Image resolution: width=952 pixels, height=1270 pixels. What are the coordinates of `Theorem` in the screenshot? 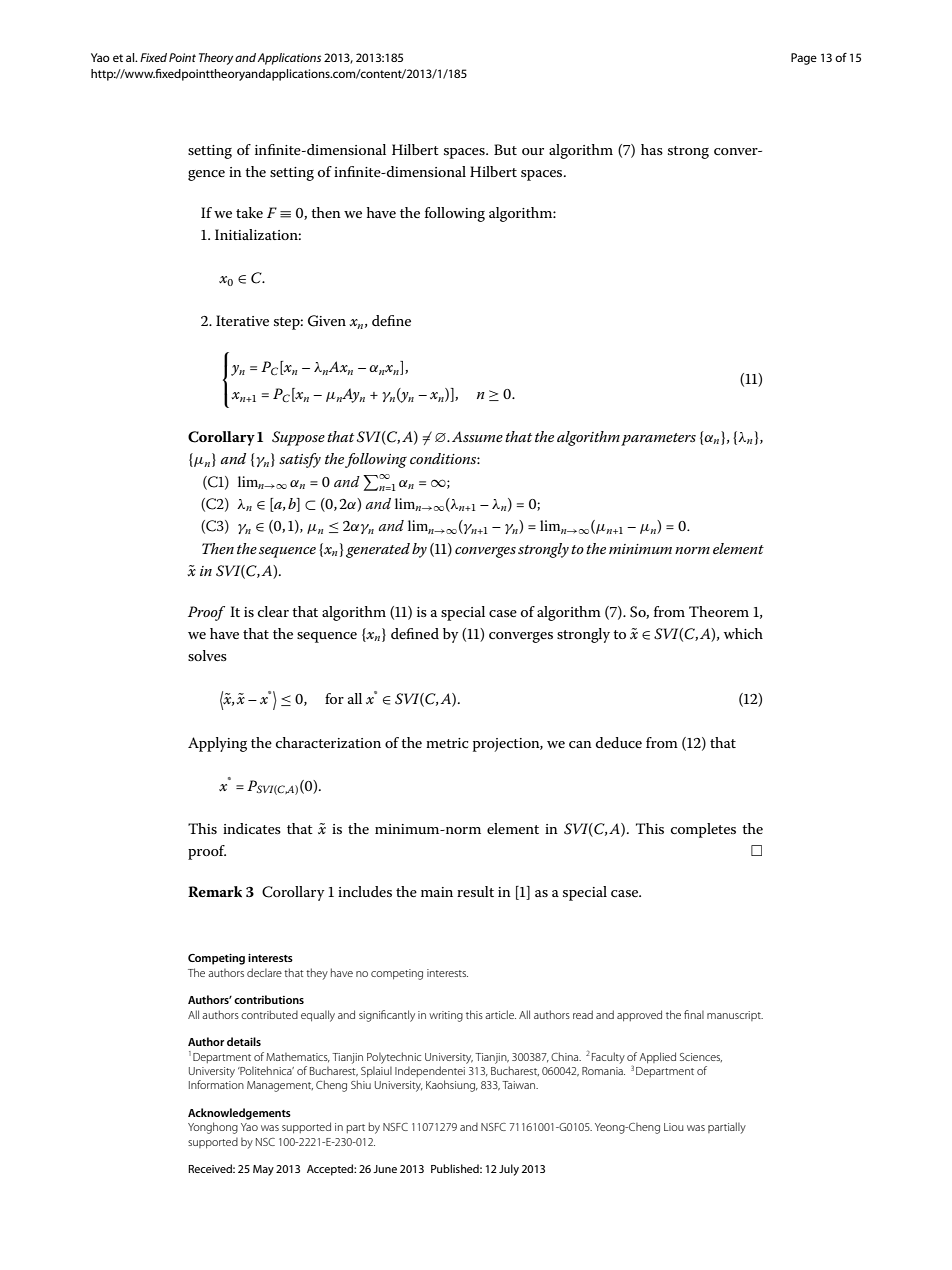 It's located at (719, 611).
